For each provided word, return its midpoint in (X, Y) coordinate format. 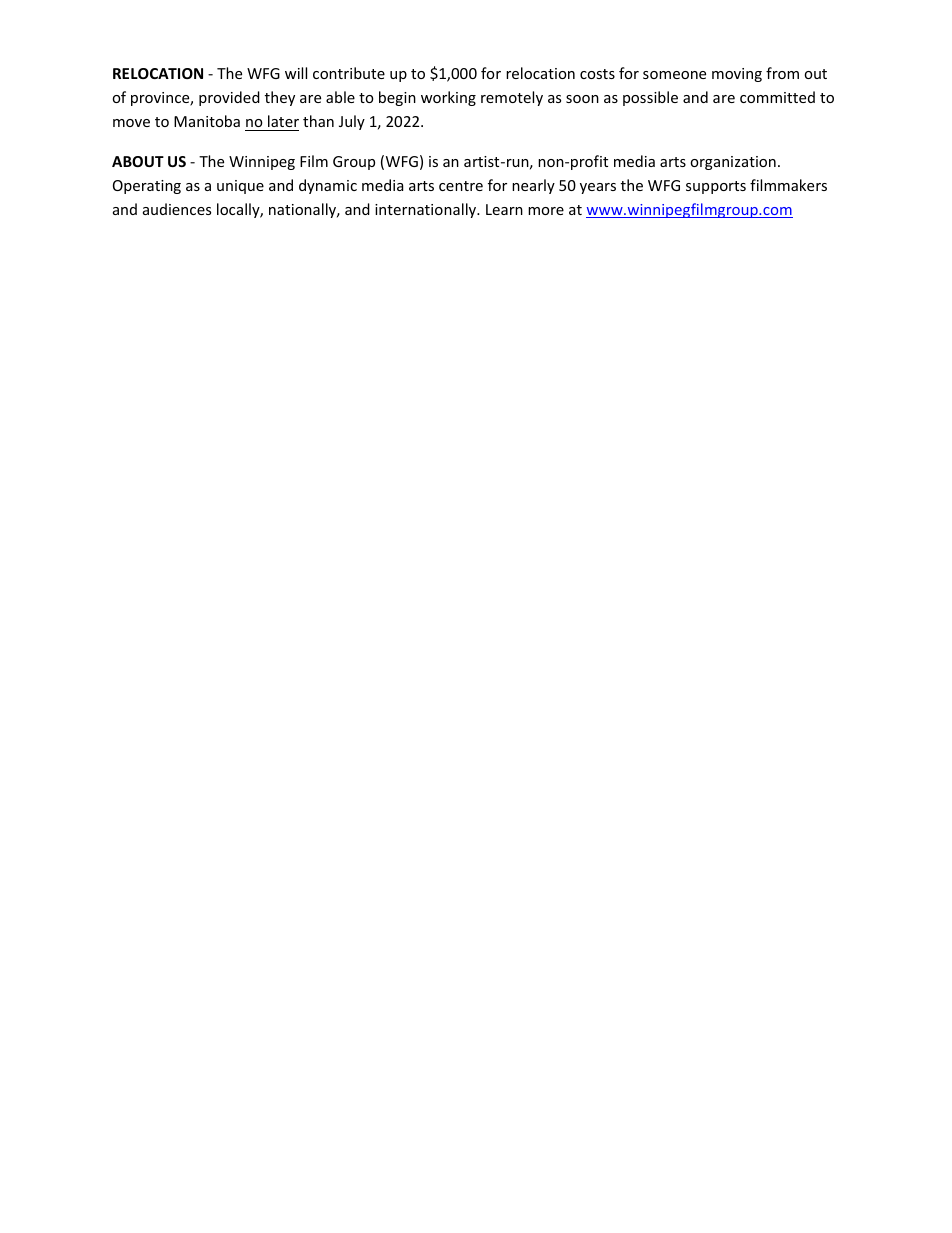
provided (229, 98)
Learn (504, 209)
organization (733, 163)
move (131, 123)
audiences (177, 209)
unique (240, 187)
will (296, 73)
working (448, 98)
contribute (349, 73)
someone (674, 75)
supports (716, 187)
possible (650, 98)
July (352, 122)
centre (461, 186)
